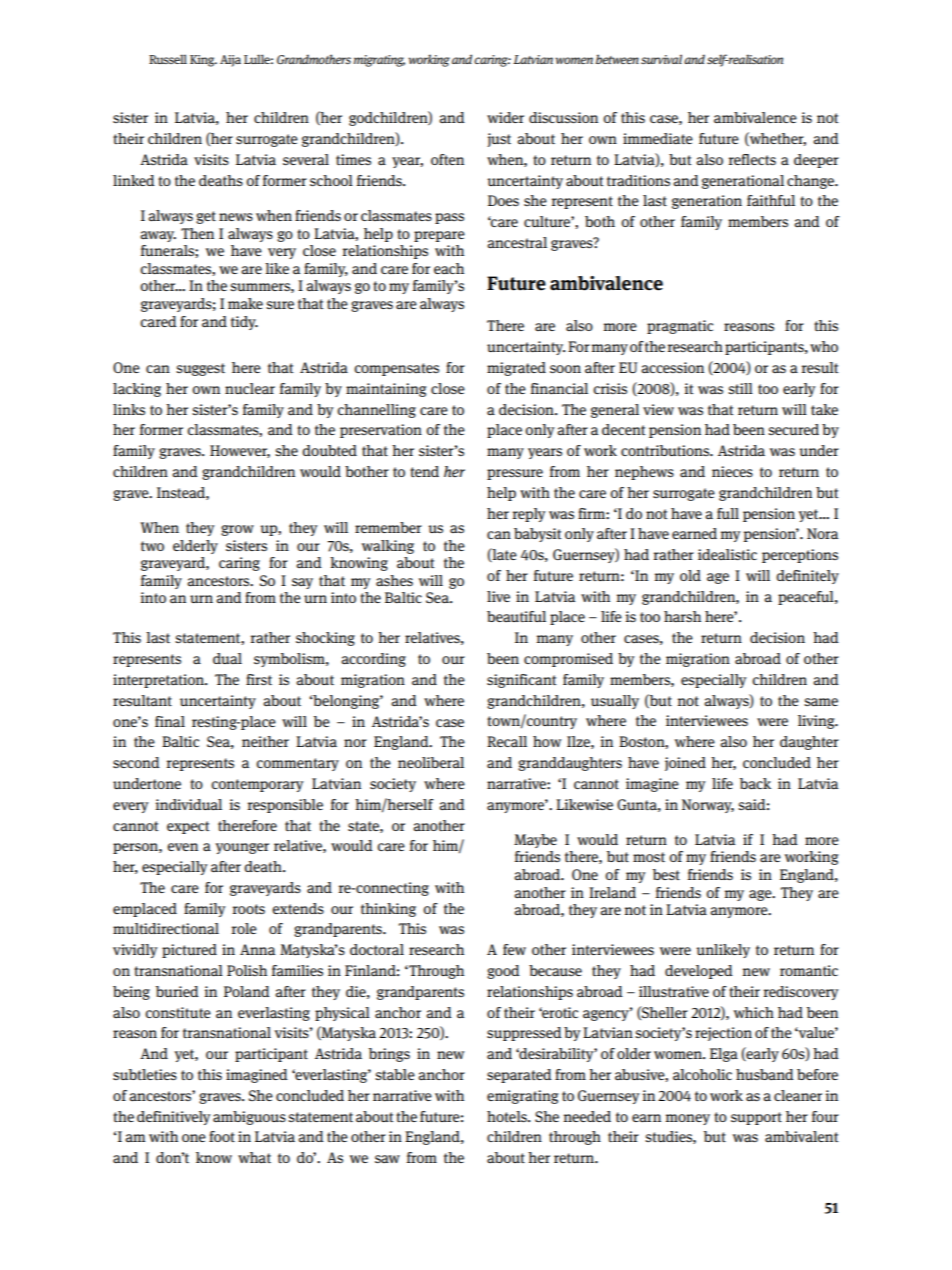 The width and height of the image is (952, 1270). I want to click on migrated, so click(516, 369).
